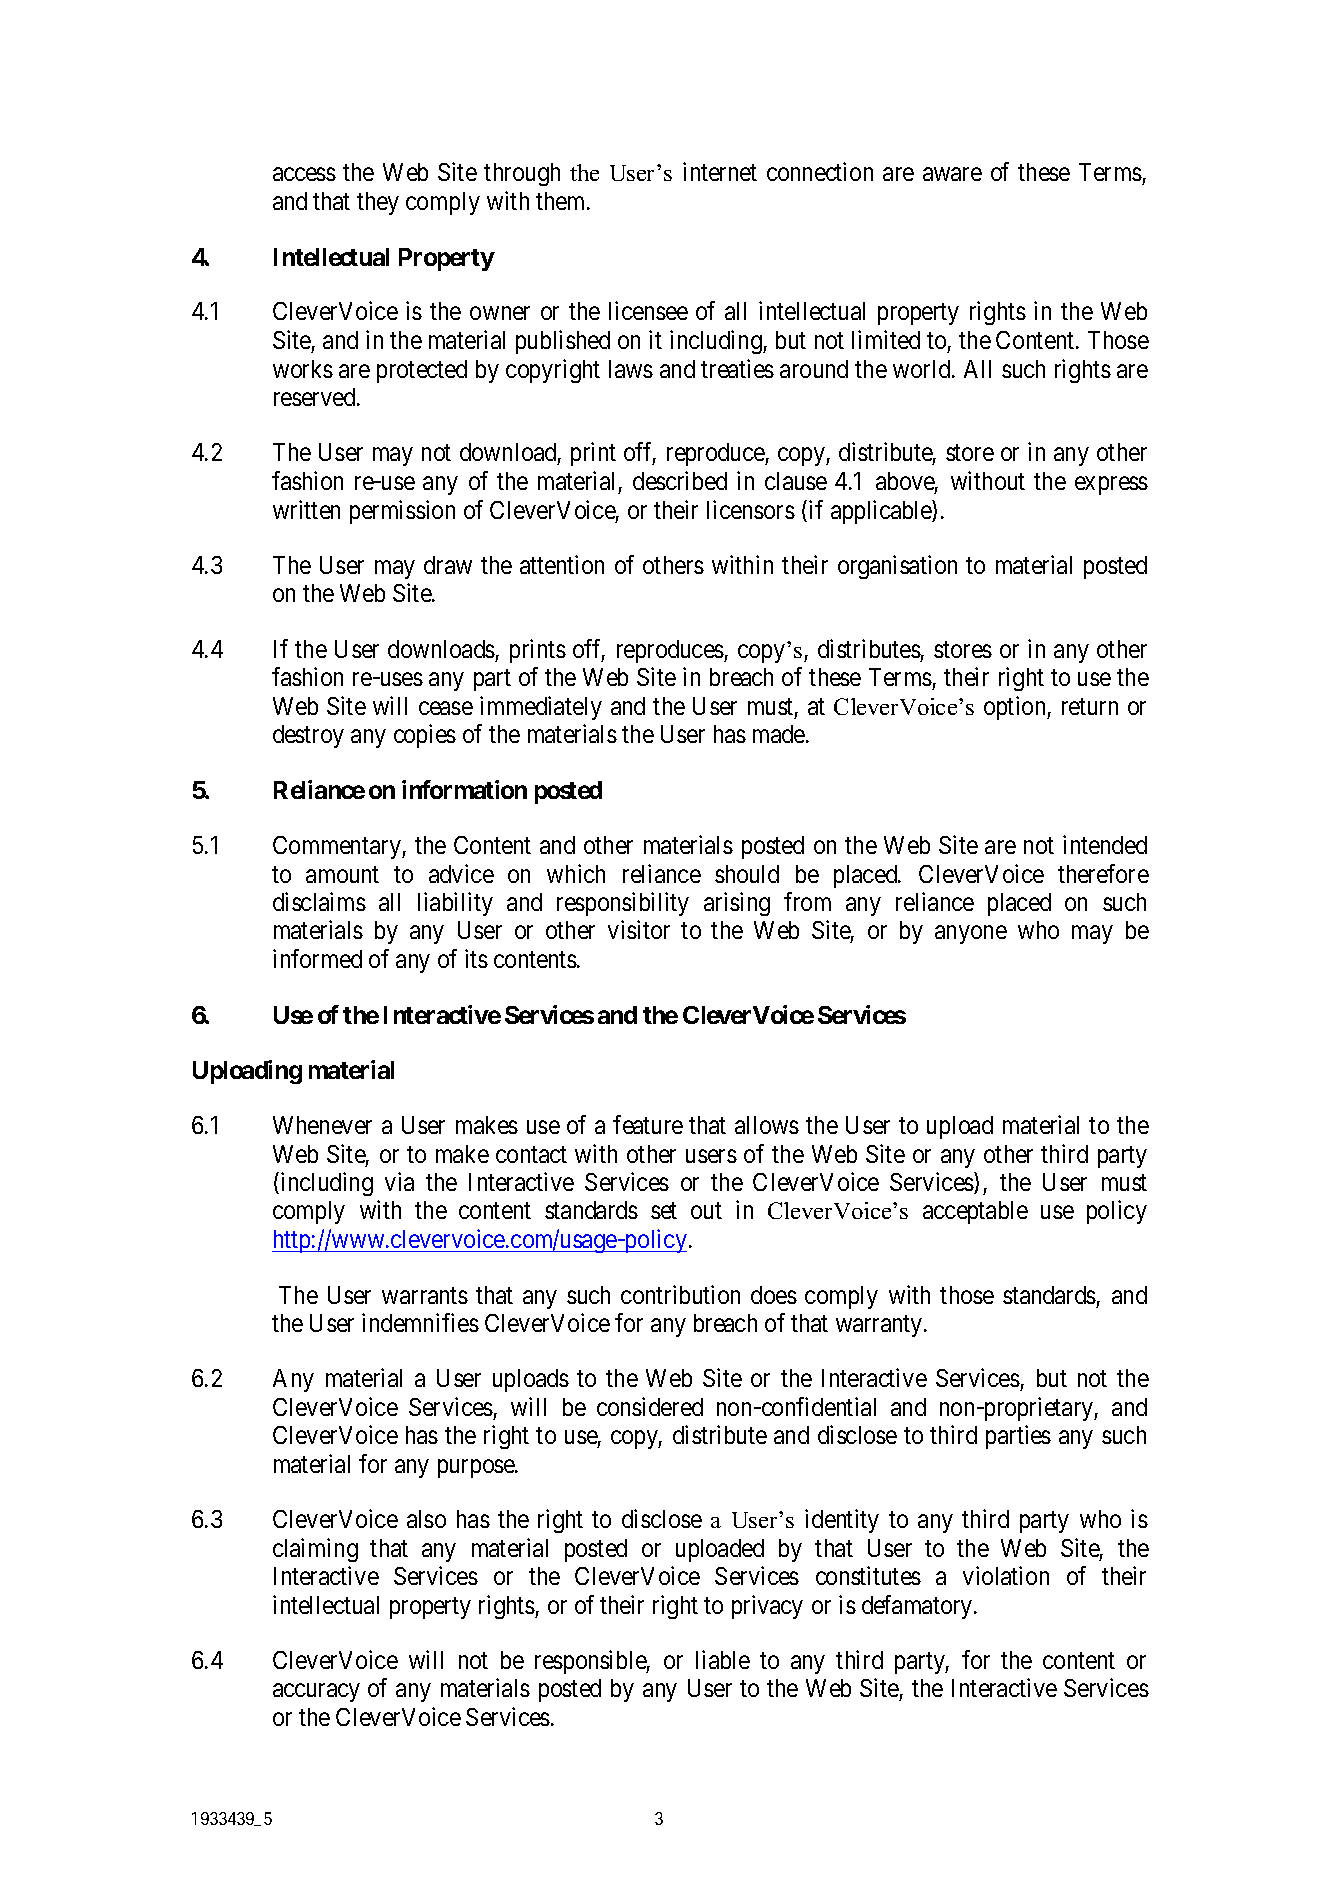  I want to click on they, so click(378, 203).
